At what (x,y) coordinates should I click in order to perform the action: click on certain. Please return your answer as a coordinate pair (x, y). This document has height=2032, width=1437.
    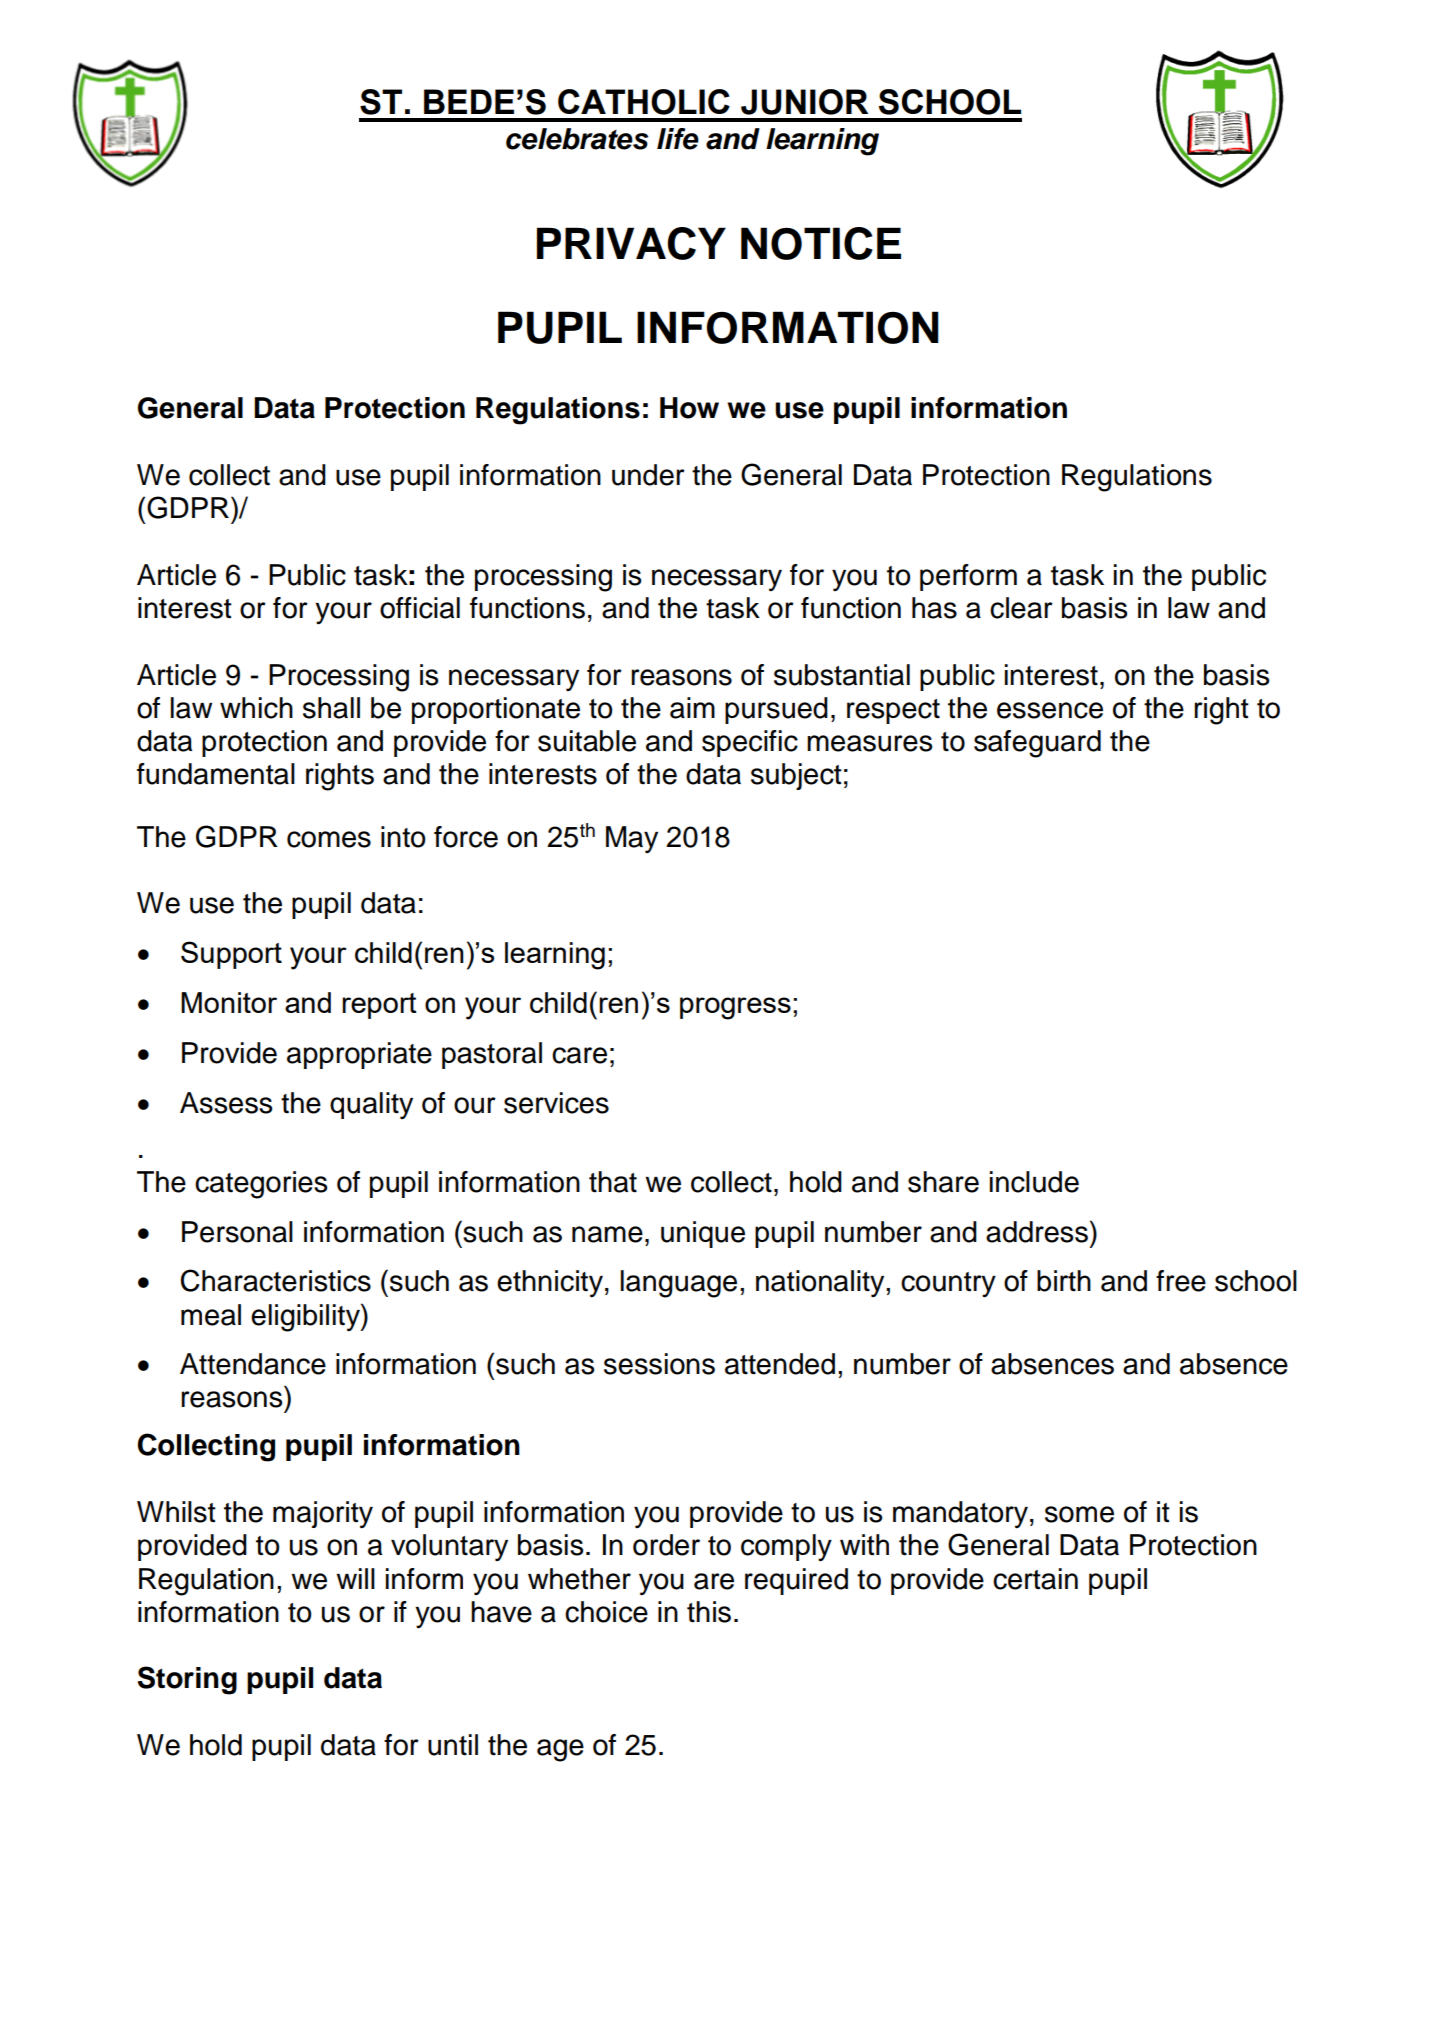
    Looking at the image, I should click on (1035, 1579).
